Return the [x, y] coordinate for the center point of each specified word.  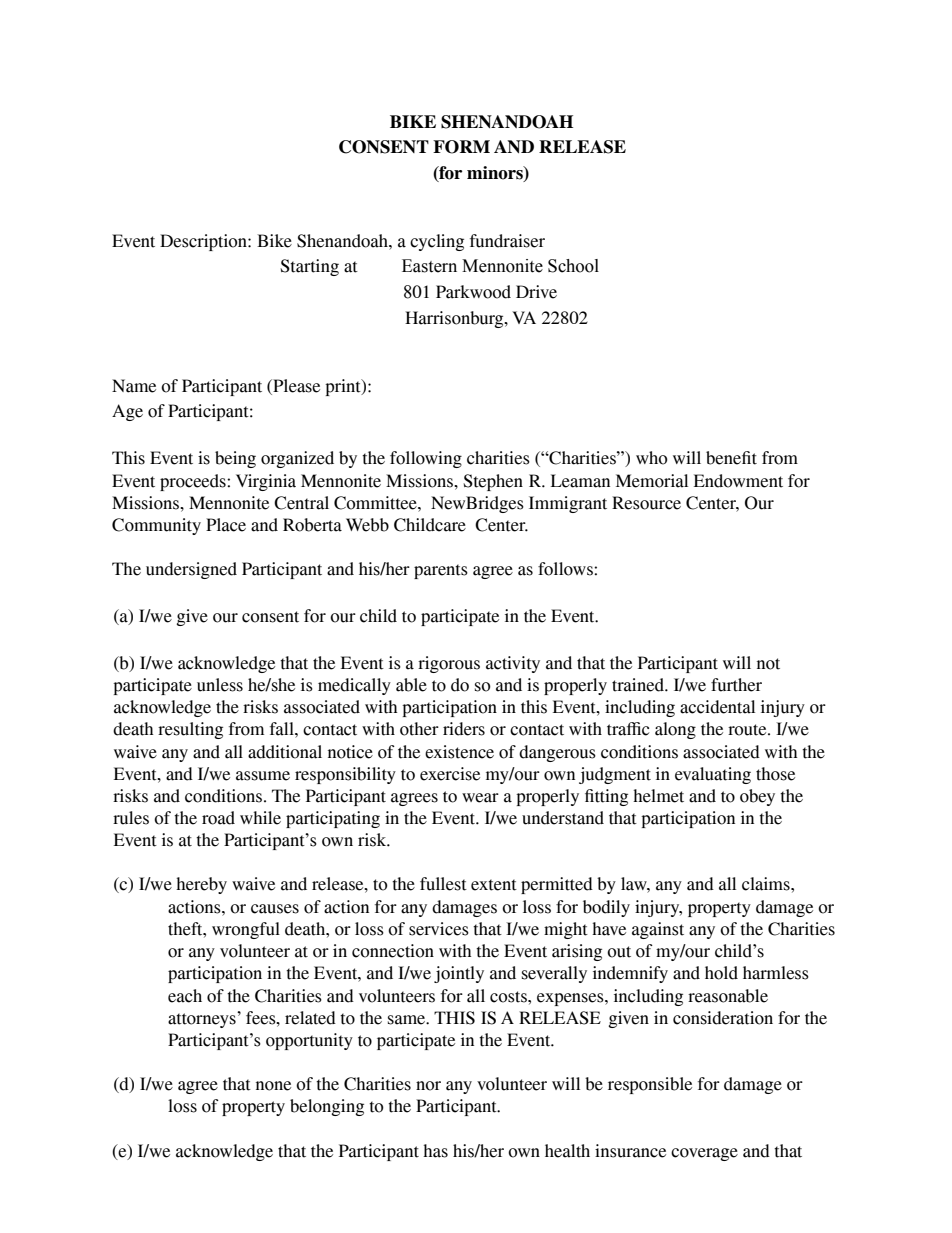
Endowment [738, 481]
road [218, 818]
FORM [461, 147]
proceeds [194, 482]
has [435, 1151]
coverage [704, 1154]
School [573, 266]
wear [480, 798]
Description [204, 242]
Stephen [493, 482]
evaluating [713, 775]
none [273, 1086]
